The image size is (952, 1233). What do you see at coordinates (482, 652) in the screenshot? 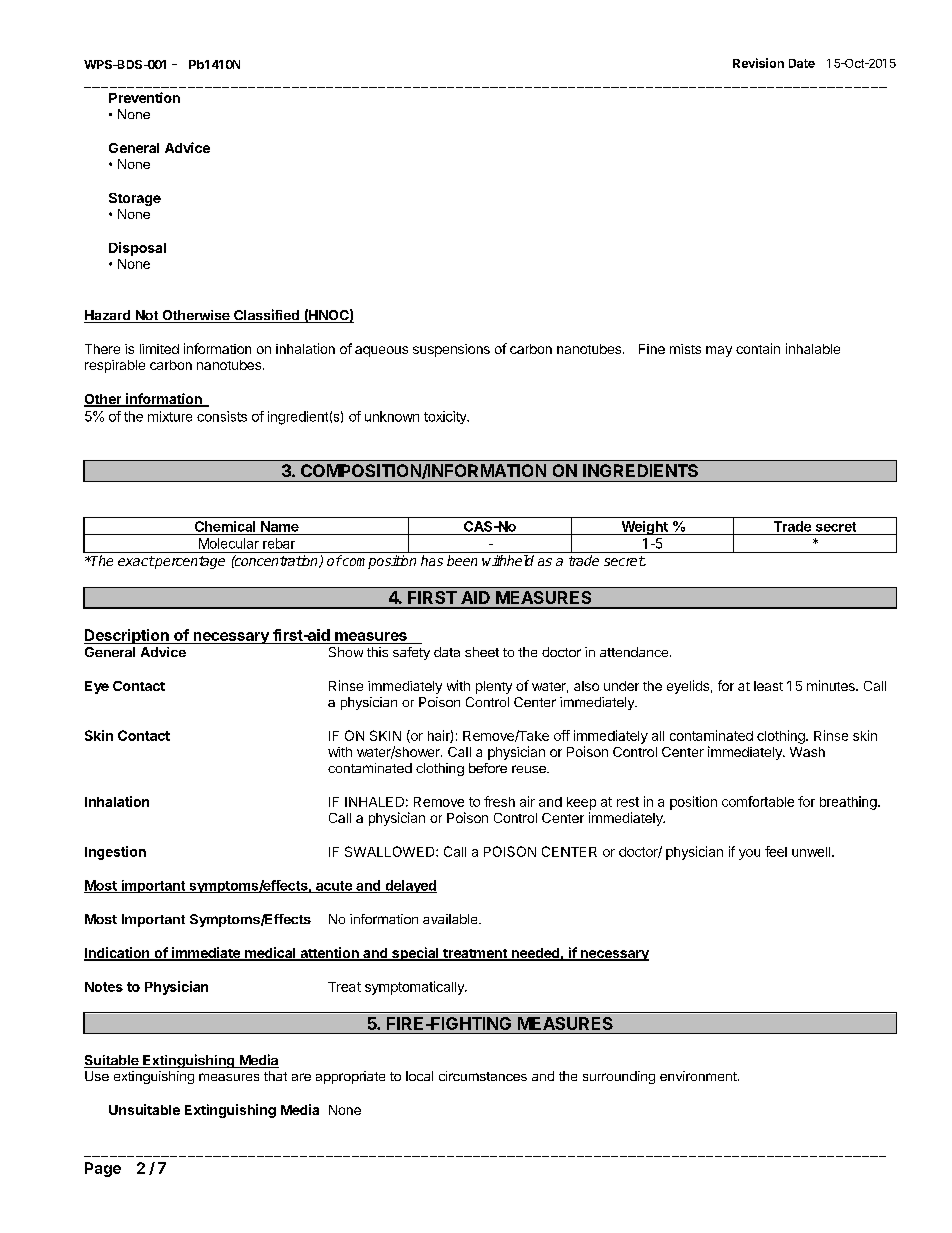
I see `sheet` at bounding box center [482, 652].
